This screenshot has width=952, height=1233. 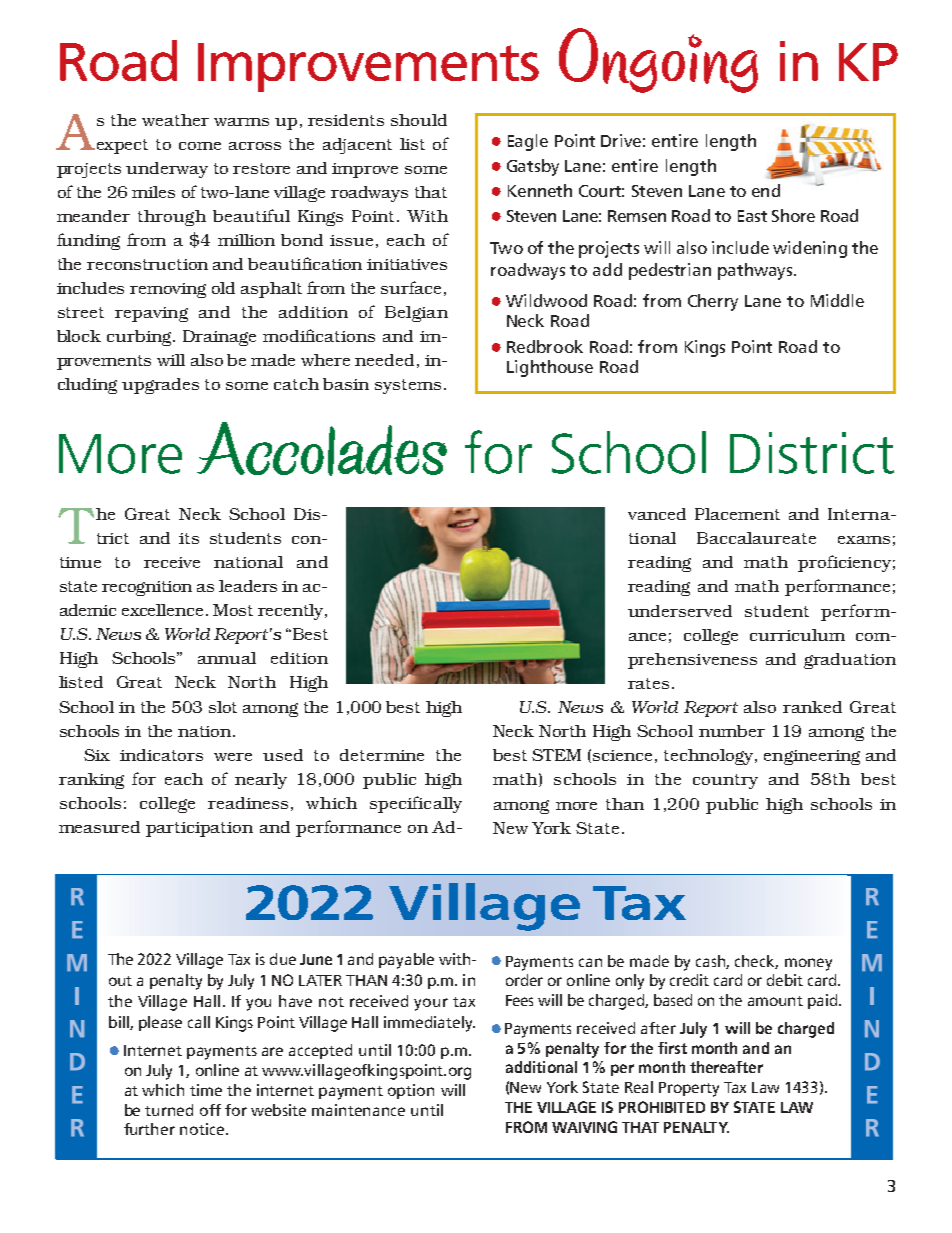 I want to click on Ongoing, so click(x=658, y=60).
